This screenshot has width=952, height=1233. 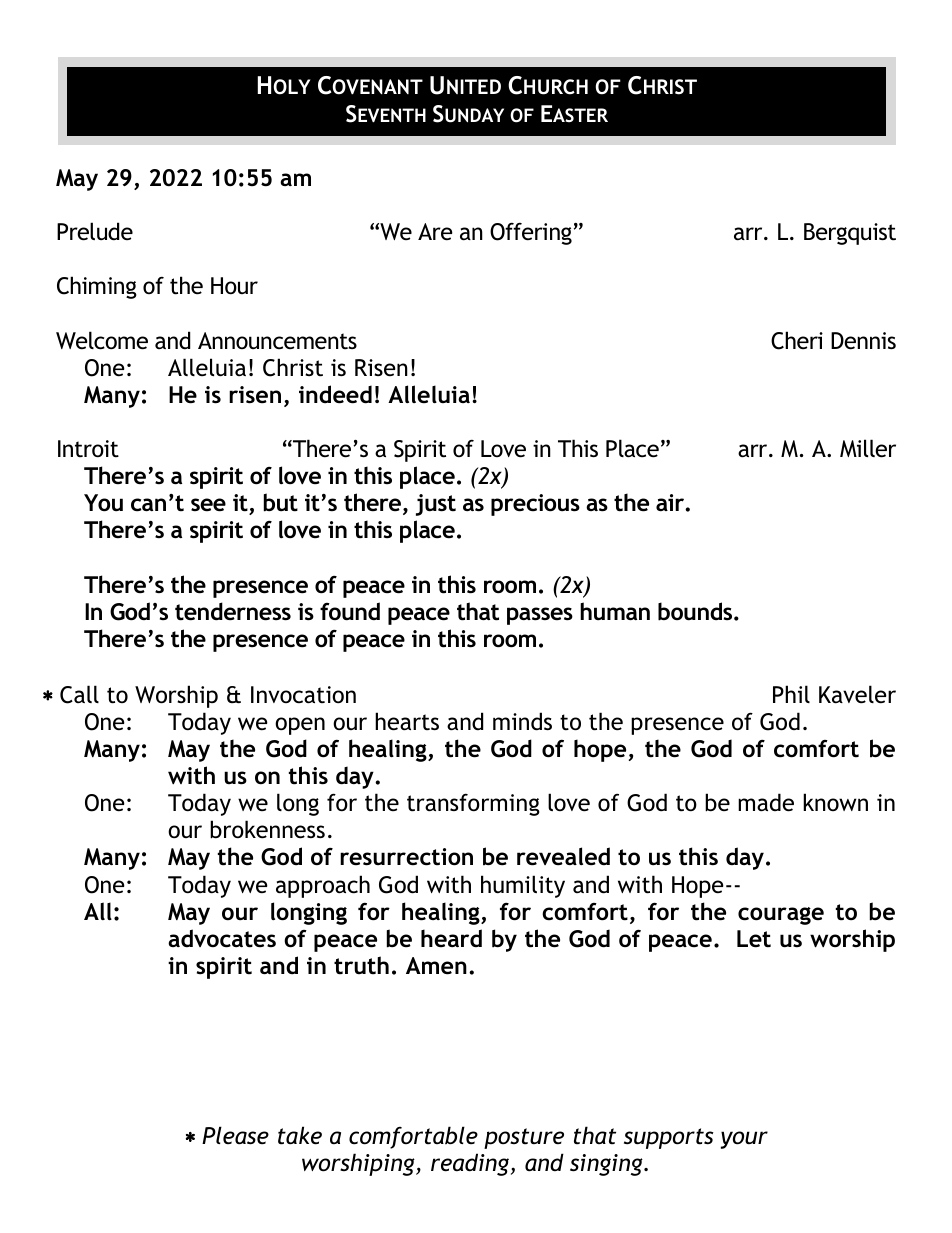 I want to click on made, so click(x=766, y=802).
